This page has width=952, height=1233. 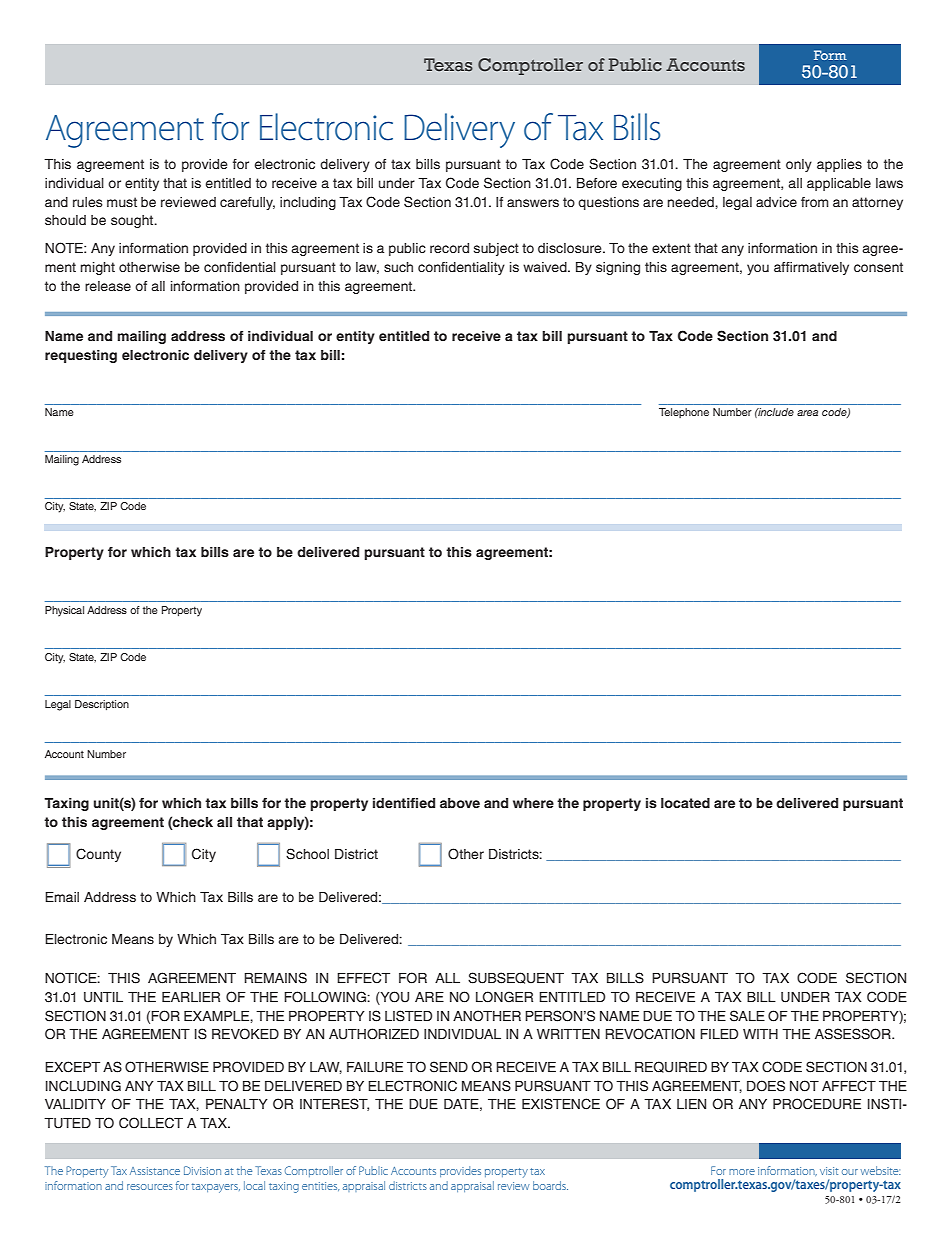 What do you see at coordinates (533, 203) in the page?
I see `answers` at bounding box center [533, 203].
